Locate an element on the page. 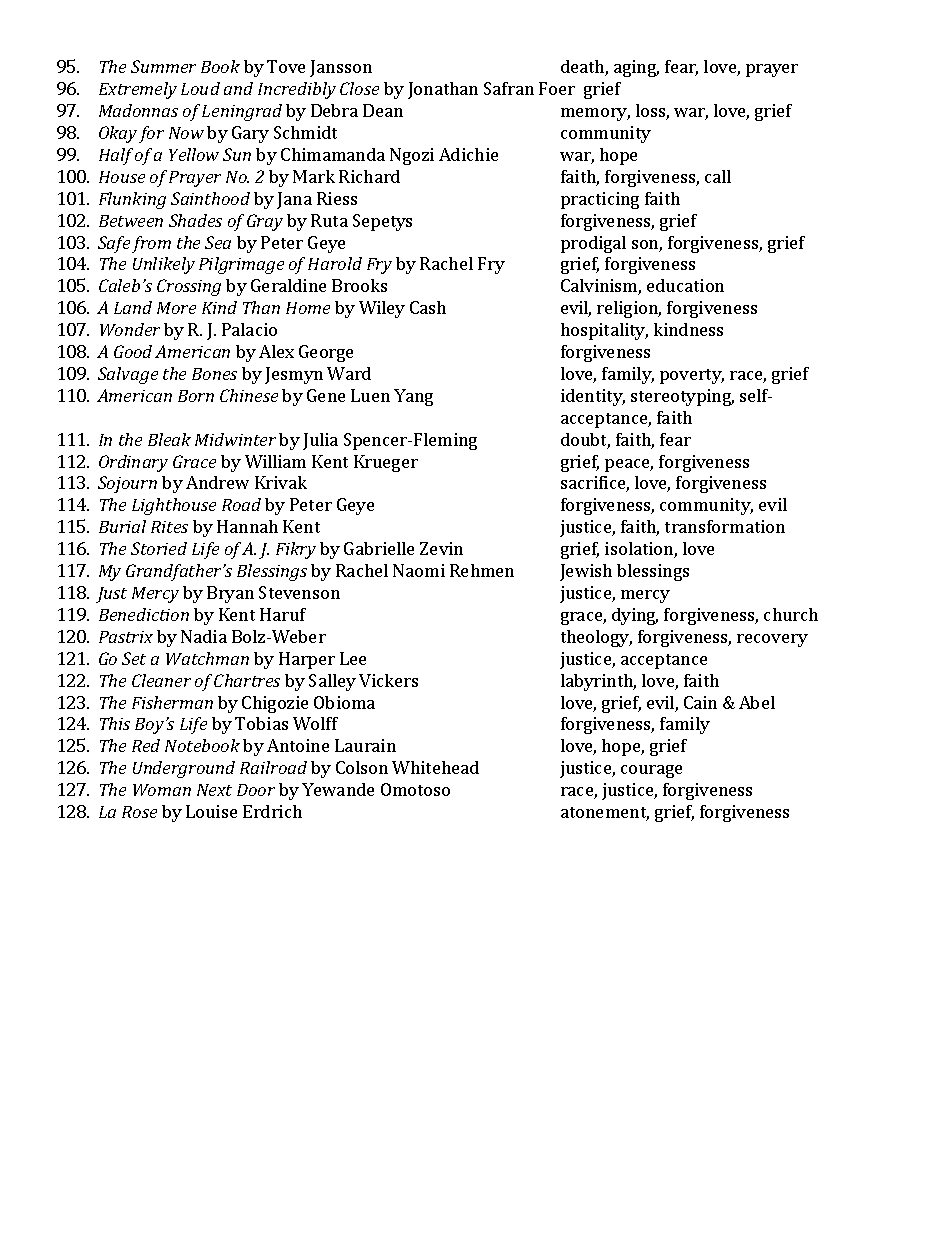  Naomi is located at coordinates (419, 570).
